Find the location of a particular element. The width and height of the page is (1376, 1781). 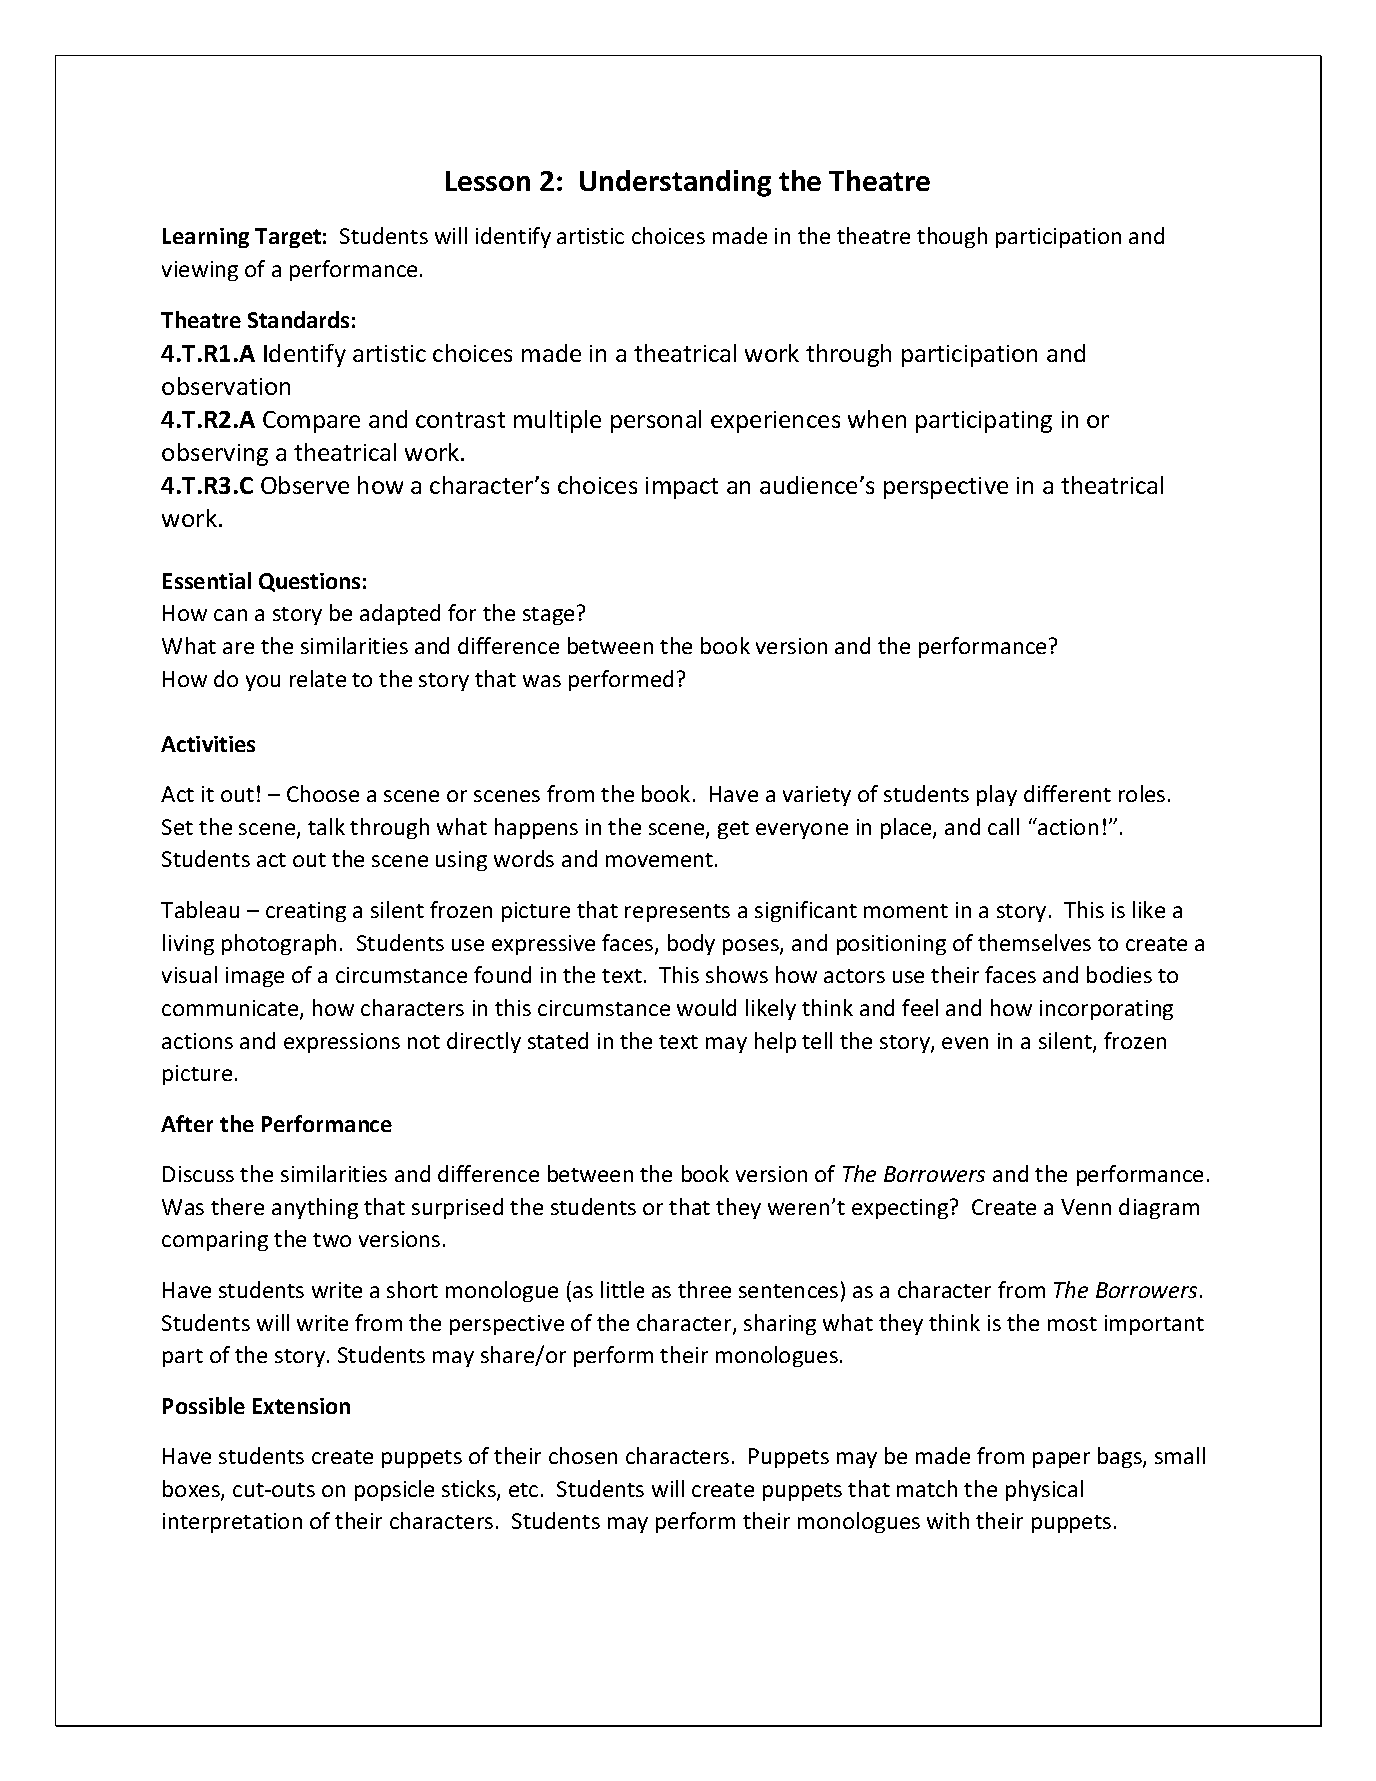

call is located at coordinates (1003, 826).
